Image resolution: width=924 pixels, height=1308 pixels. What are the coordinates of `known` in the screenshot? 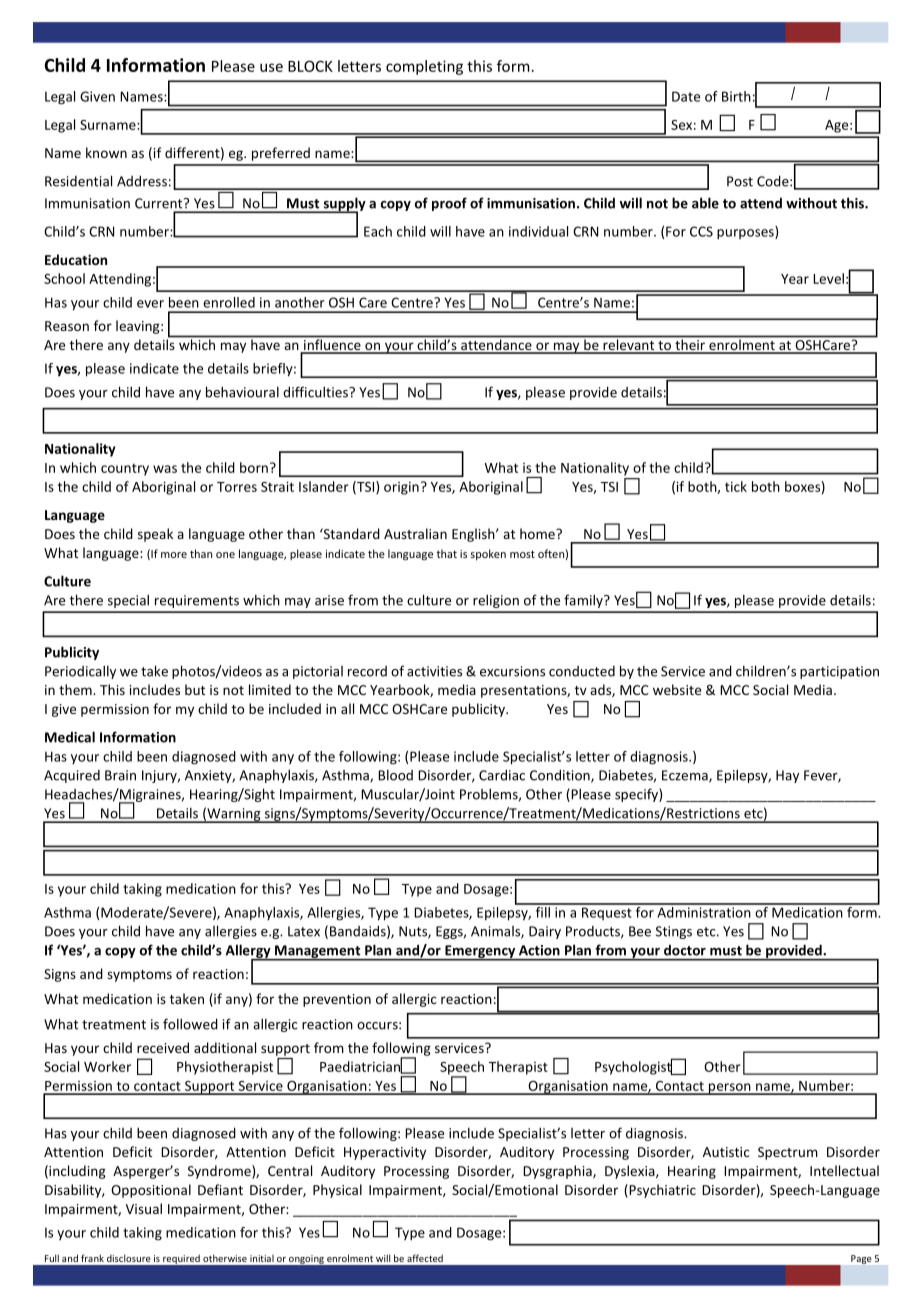 It's located at (106, 152).
